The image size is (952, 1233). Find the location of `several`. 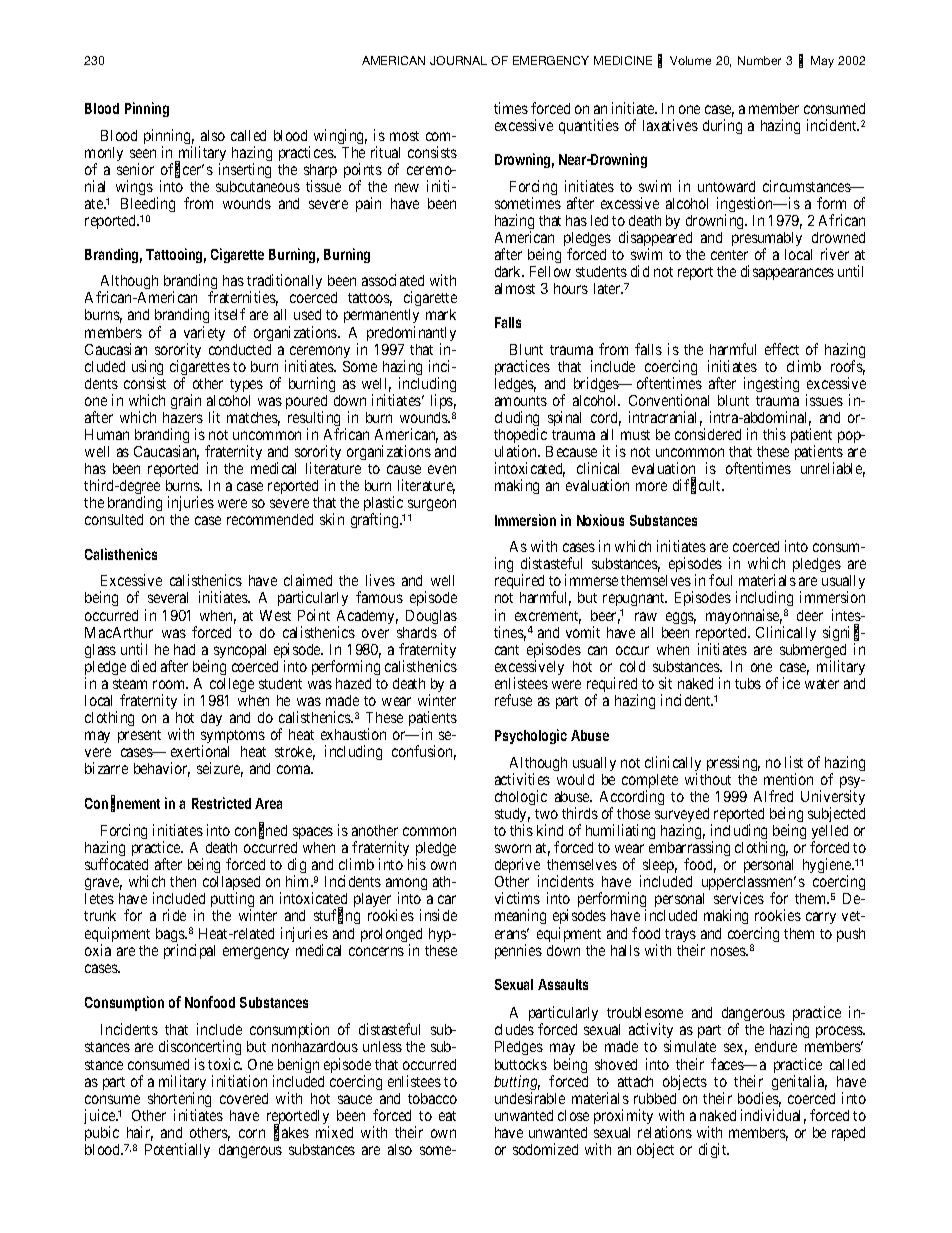

several is located at coordinates (168, 597).
